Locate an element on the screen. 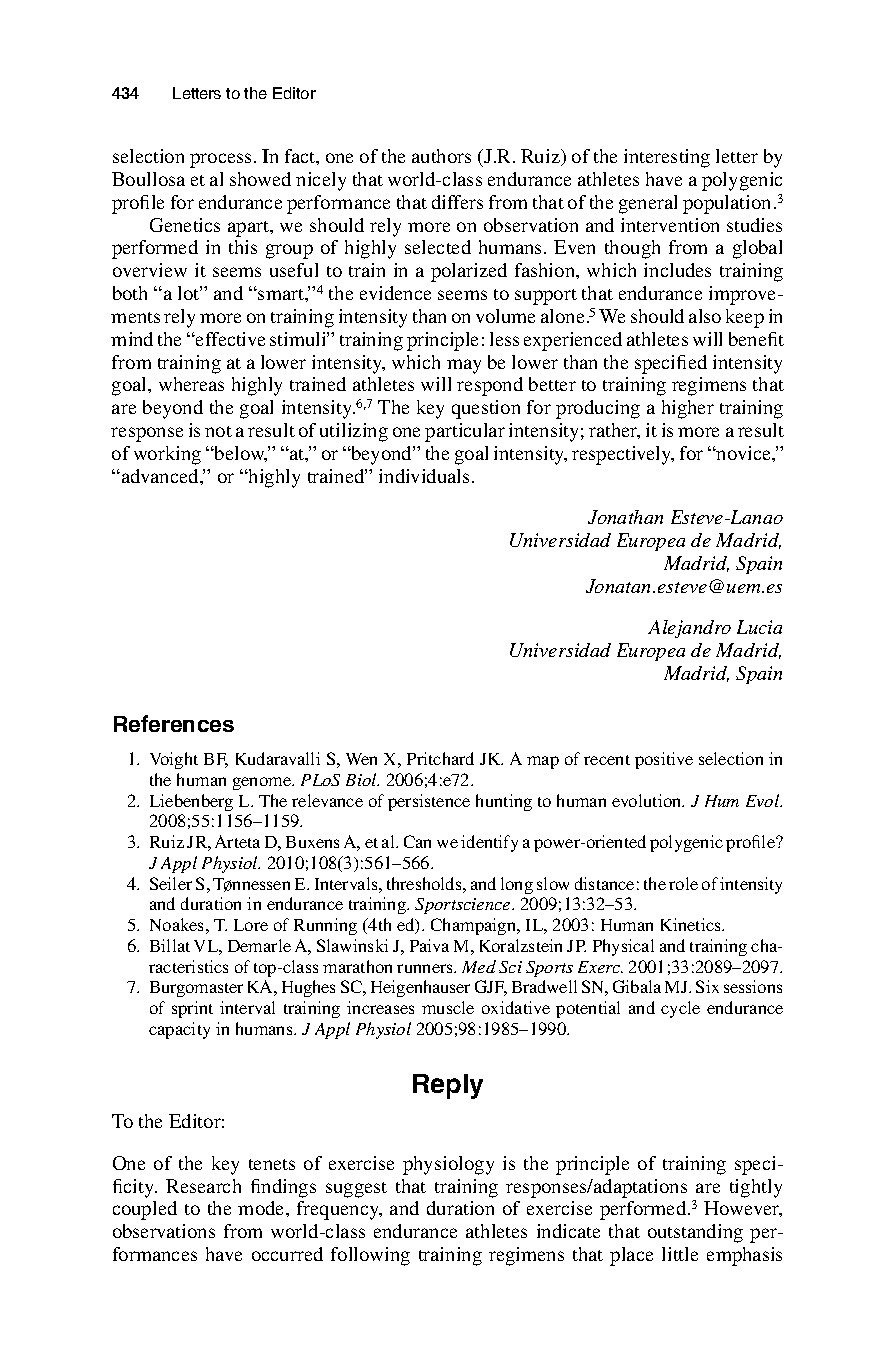 The image size is (896, 1345). particular is located at coordinates (465, 432).
